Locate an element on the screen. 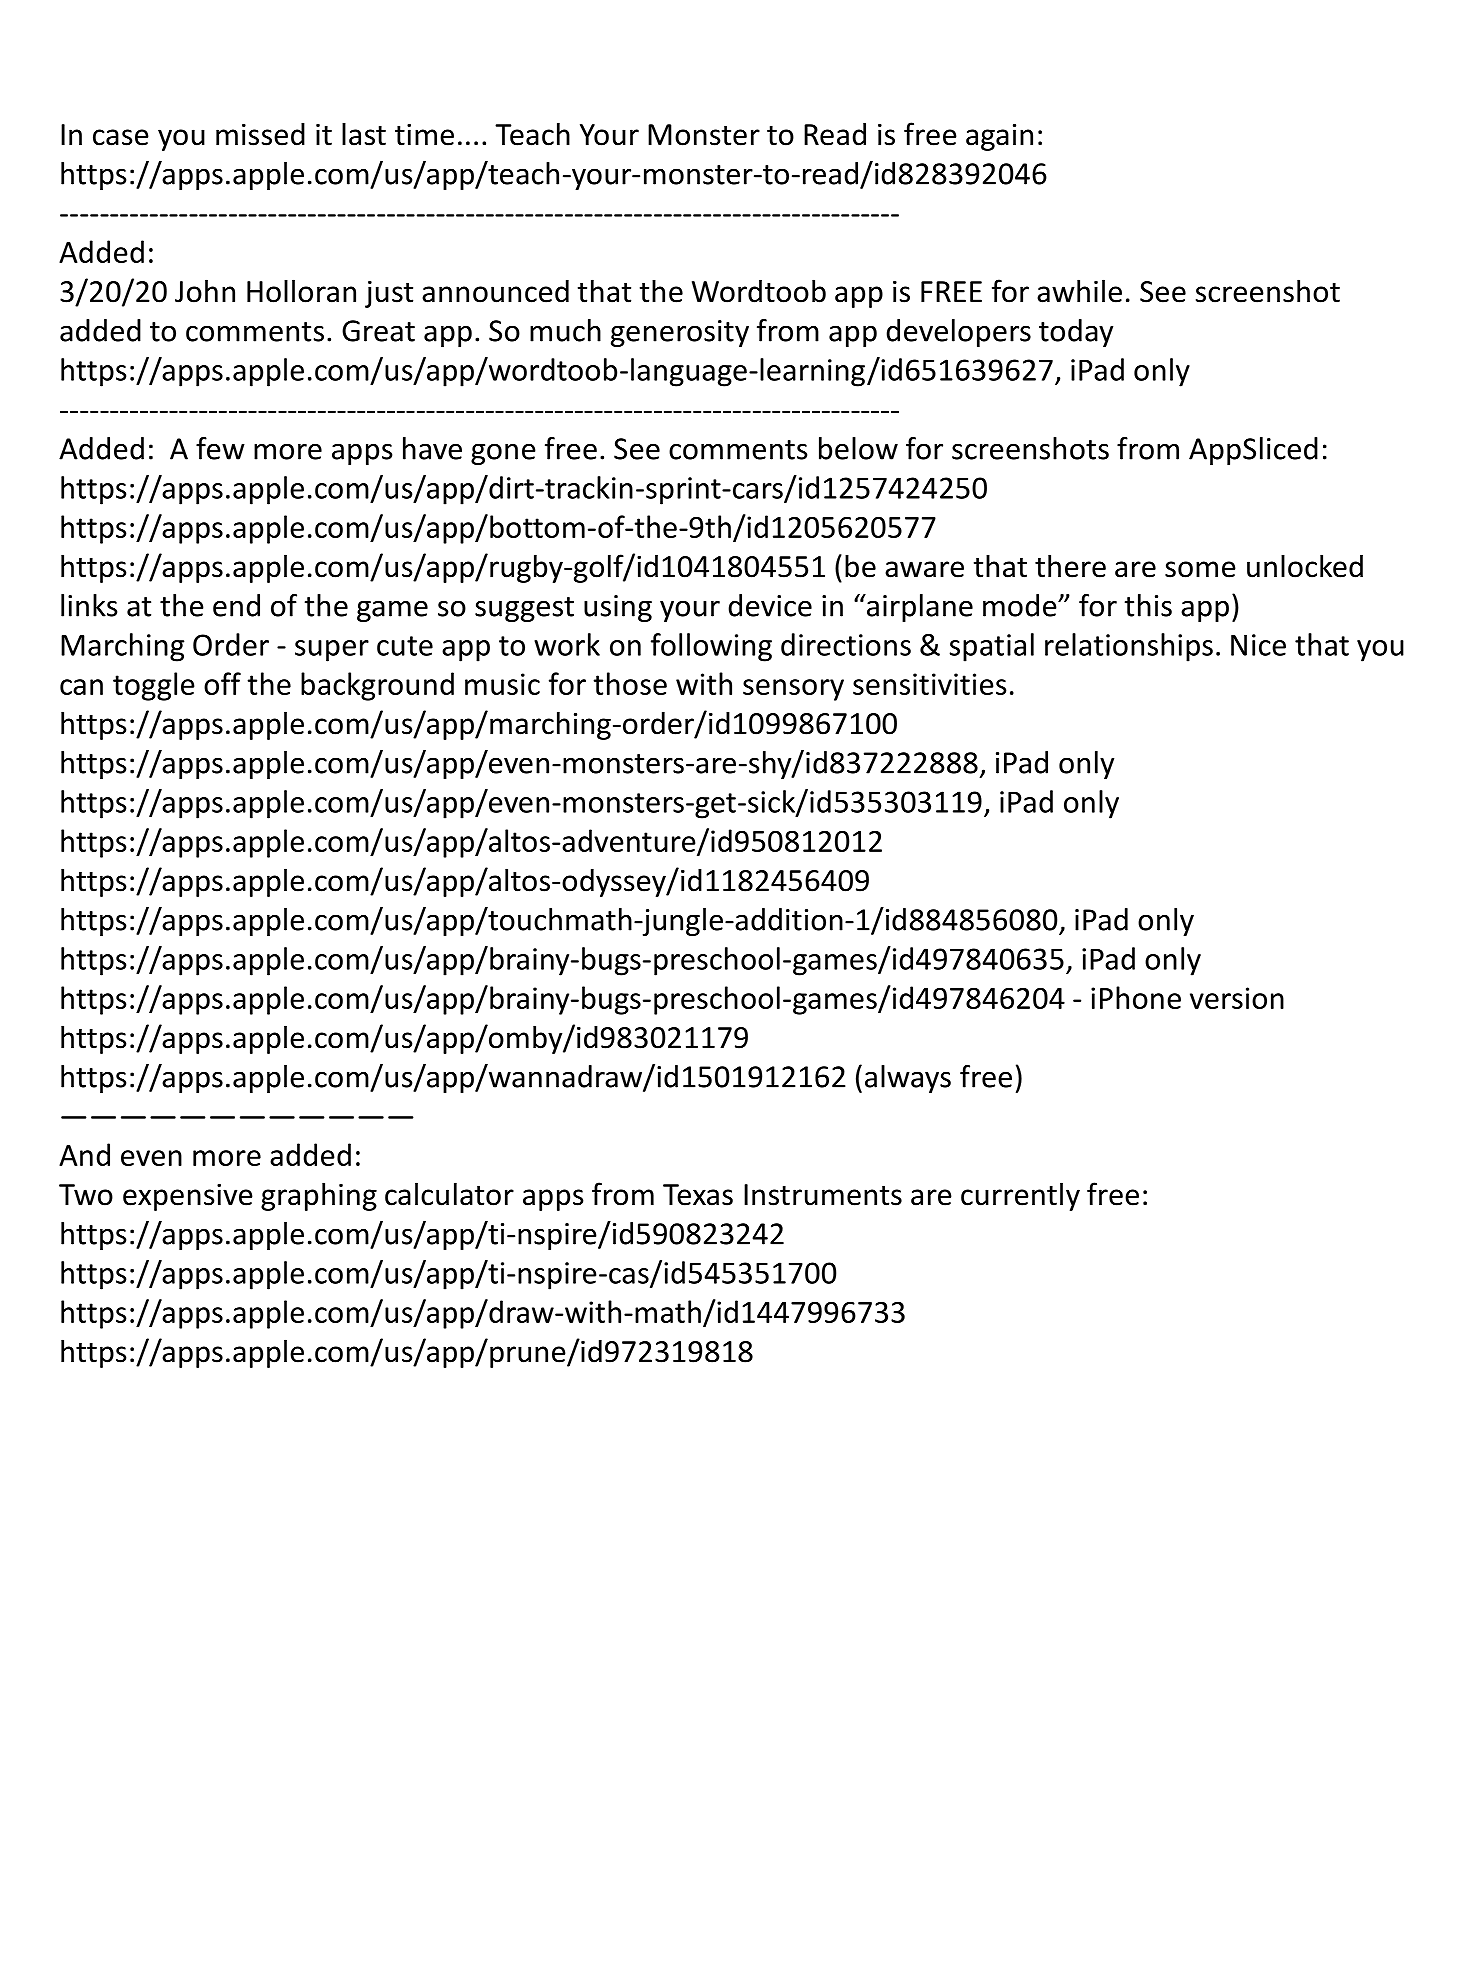 Image resolution: width=1472 pixels, height=1963 pixels. always is located at coordinates (908, 1079).
